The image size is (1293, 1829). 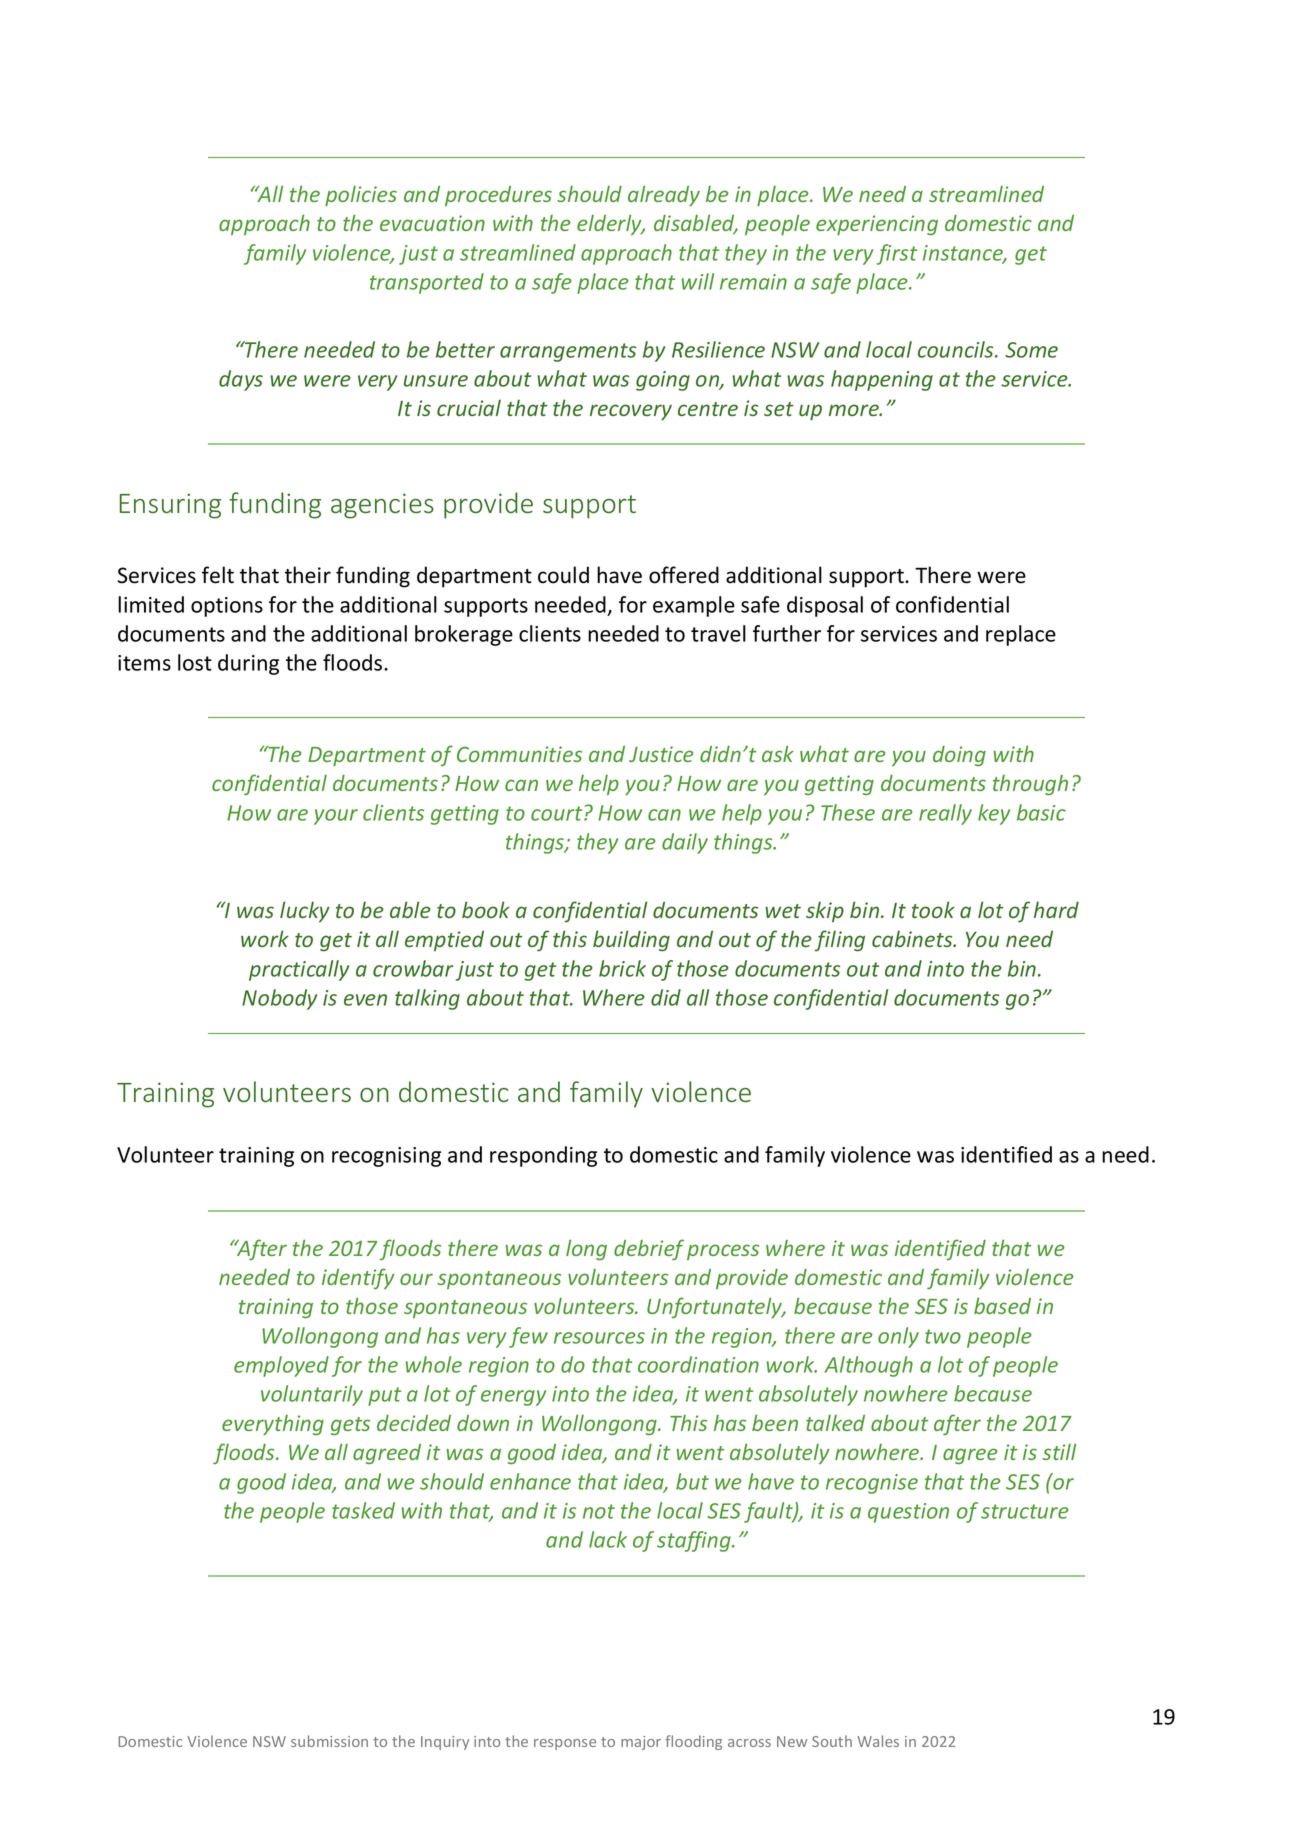 What do you see at coordinates (622, 968) in the page?
I see `brick` at bounding box center [622, 968].
